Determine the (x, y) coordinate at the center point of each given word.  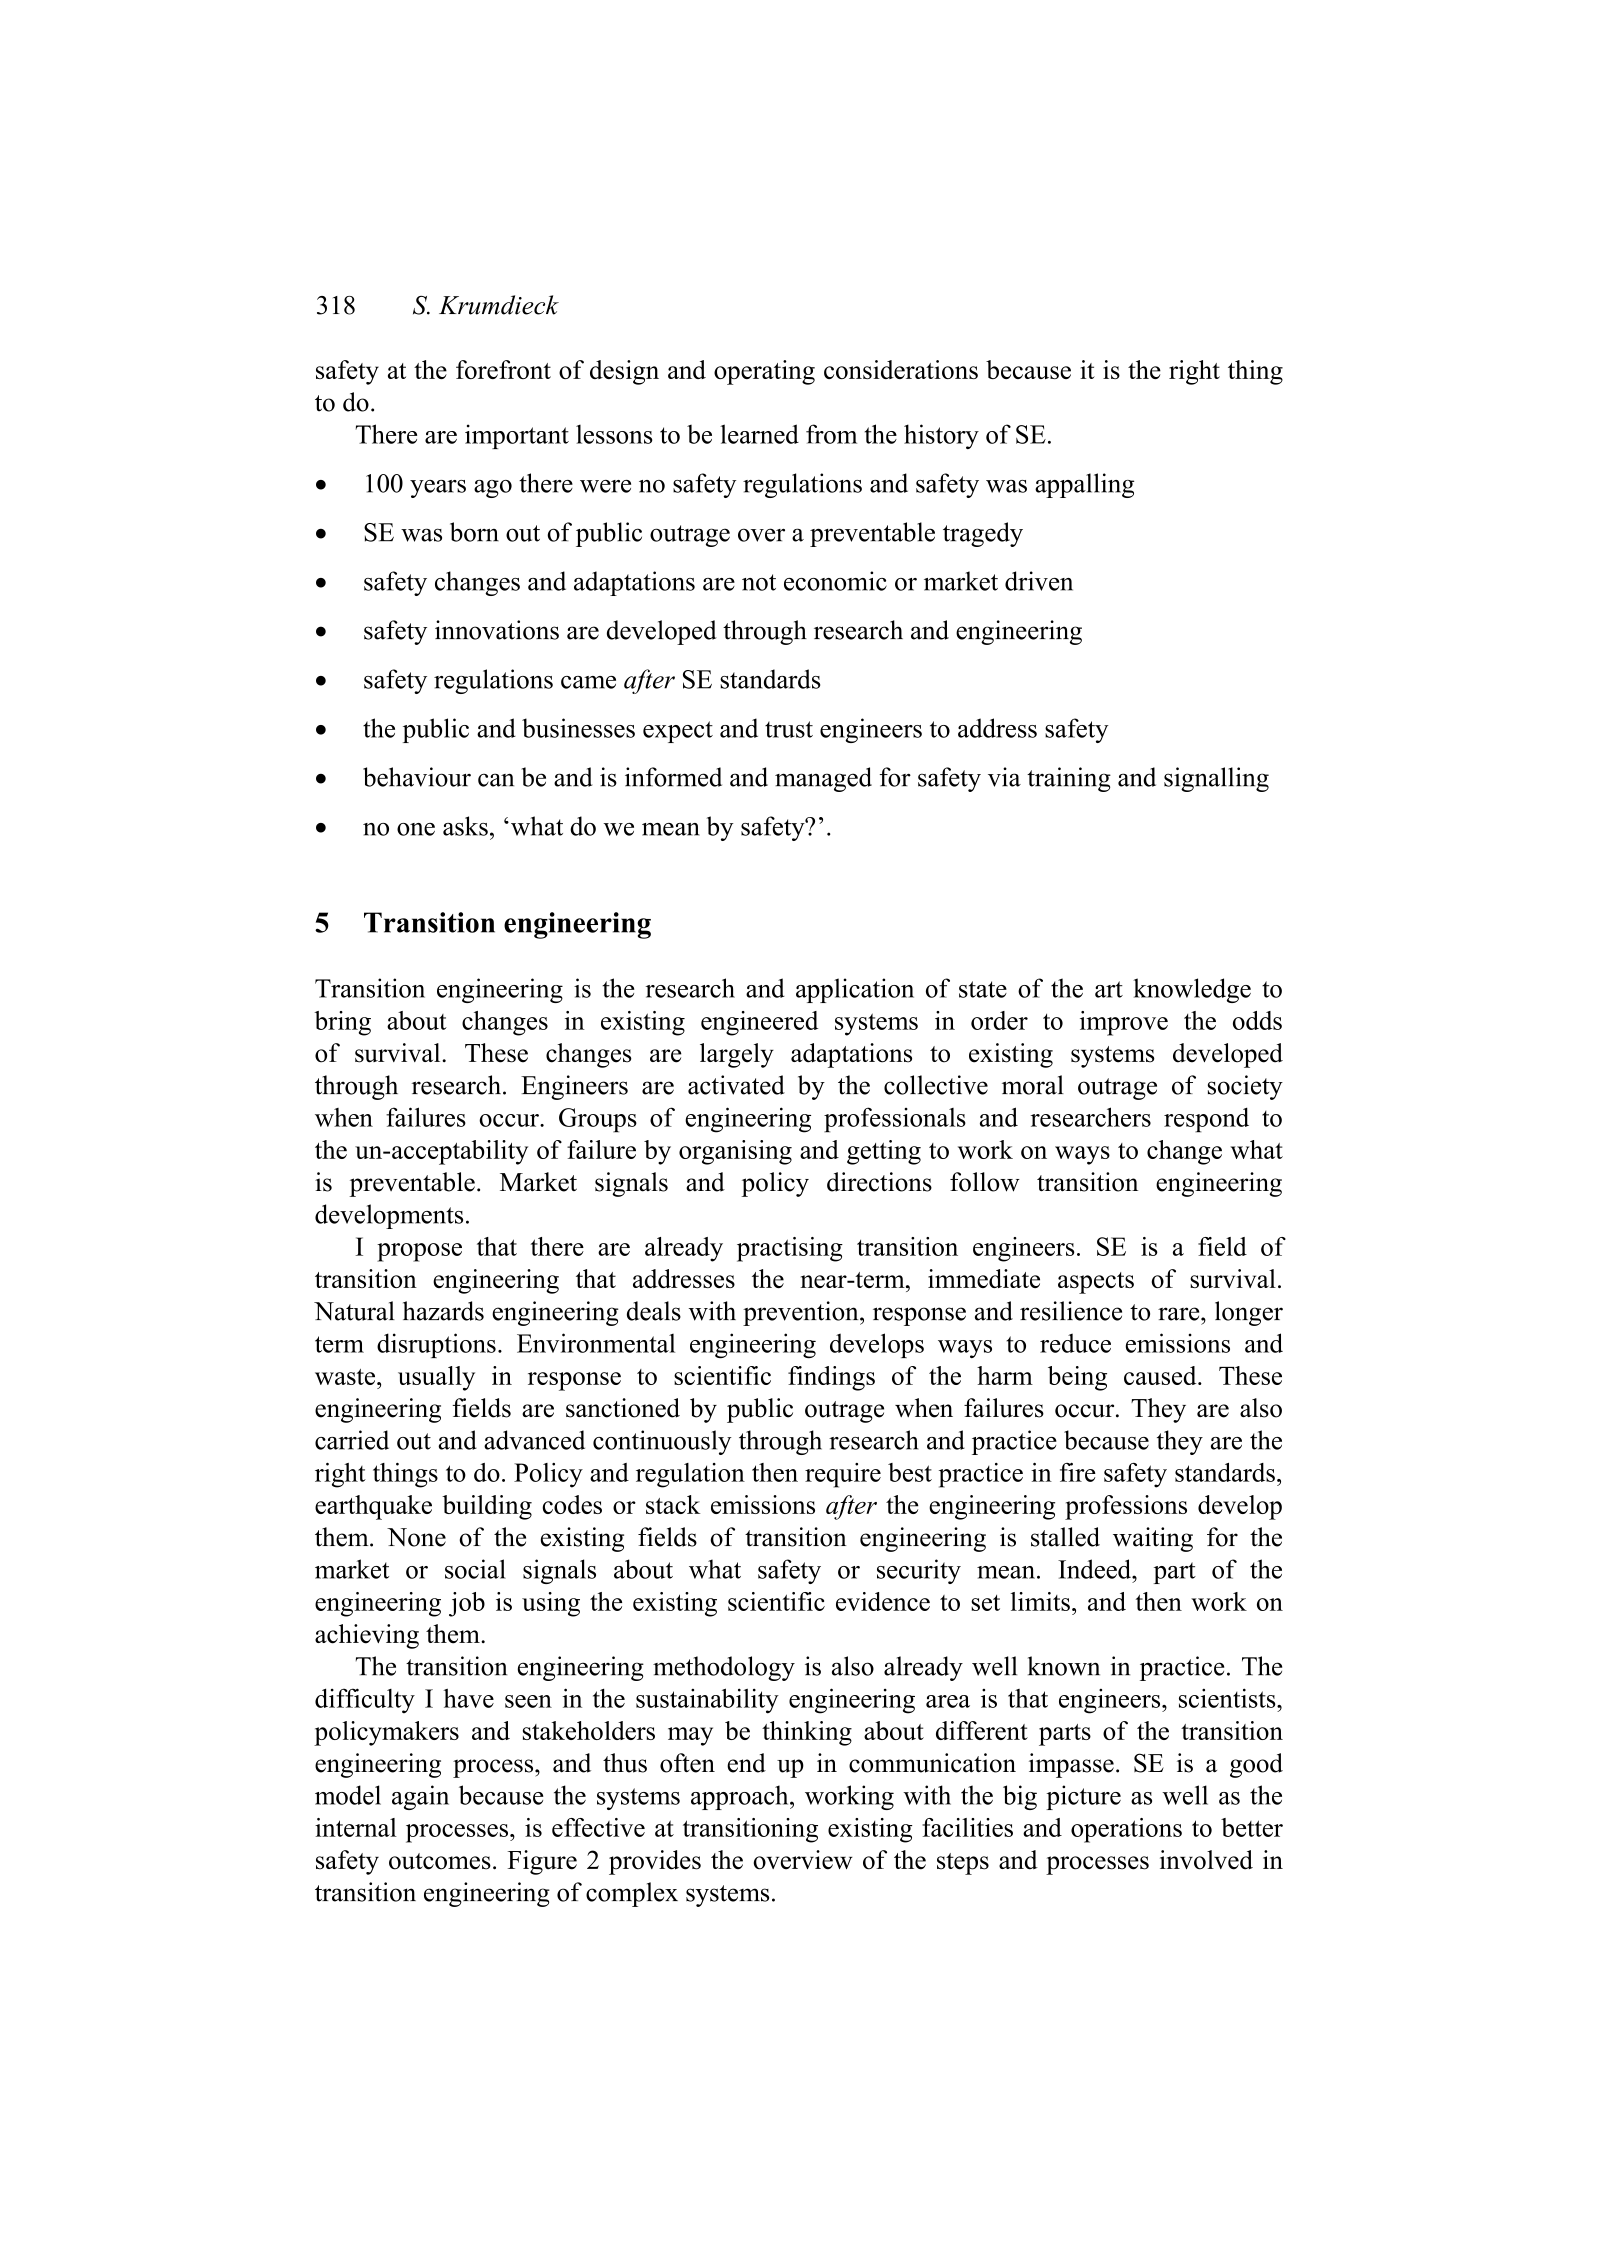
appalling (1084, 485)
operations (1126, 1830)
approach (741, 1797)
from (831, 434)
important (517, 436)
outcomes (440, 1861)
